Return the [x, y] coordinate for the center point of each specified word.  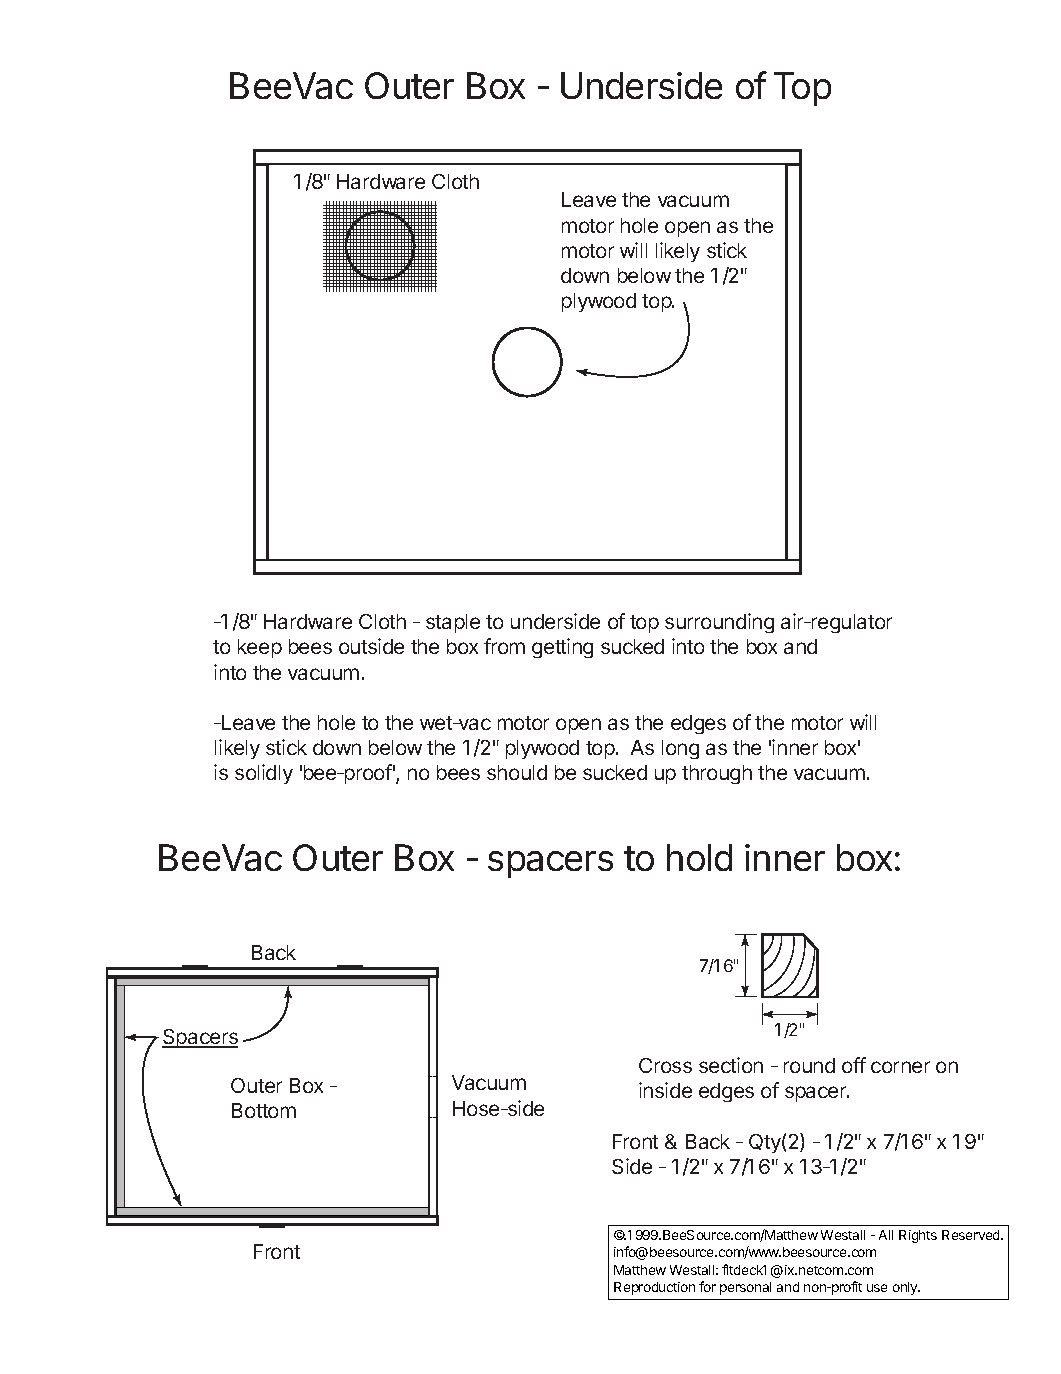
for [707, 1286]
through [717, 774]
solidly [264, 774]
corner [900, 1067]
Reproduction [654, 1288]
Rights [918, 1236]
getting [562, 648]
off [854, 1065]
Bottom [264, 1110]
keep [260, 648]
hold [699, 857]
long [680, 749]
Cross [665, 1065]
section [731, 1065]
